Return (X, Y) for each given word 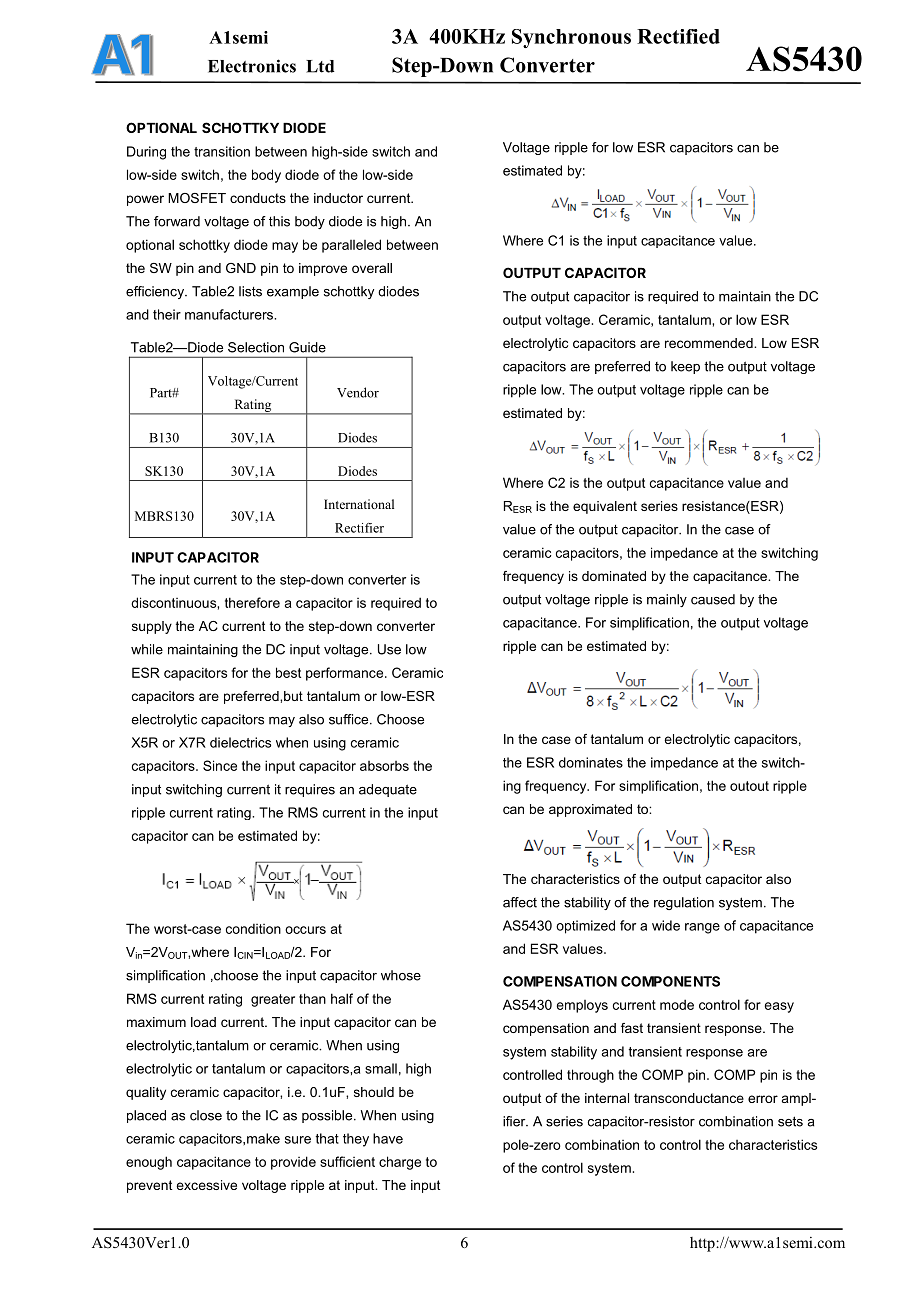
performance (346, 674)
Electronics (252, 66)
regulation (684, 903)
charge (400, 1163)
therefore (252, 602)
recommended (710, 343)
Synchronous (571, 38)
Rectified (678, 36)
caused (713, 599)
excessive (206, 1185)
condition (253, 929)
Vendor (358, 392)
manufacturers (230, 314)
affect (520, 902)
